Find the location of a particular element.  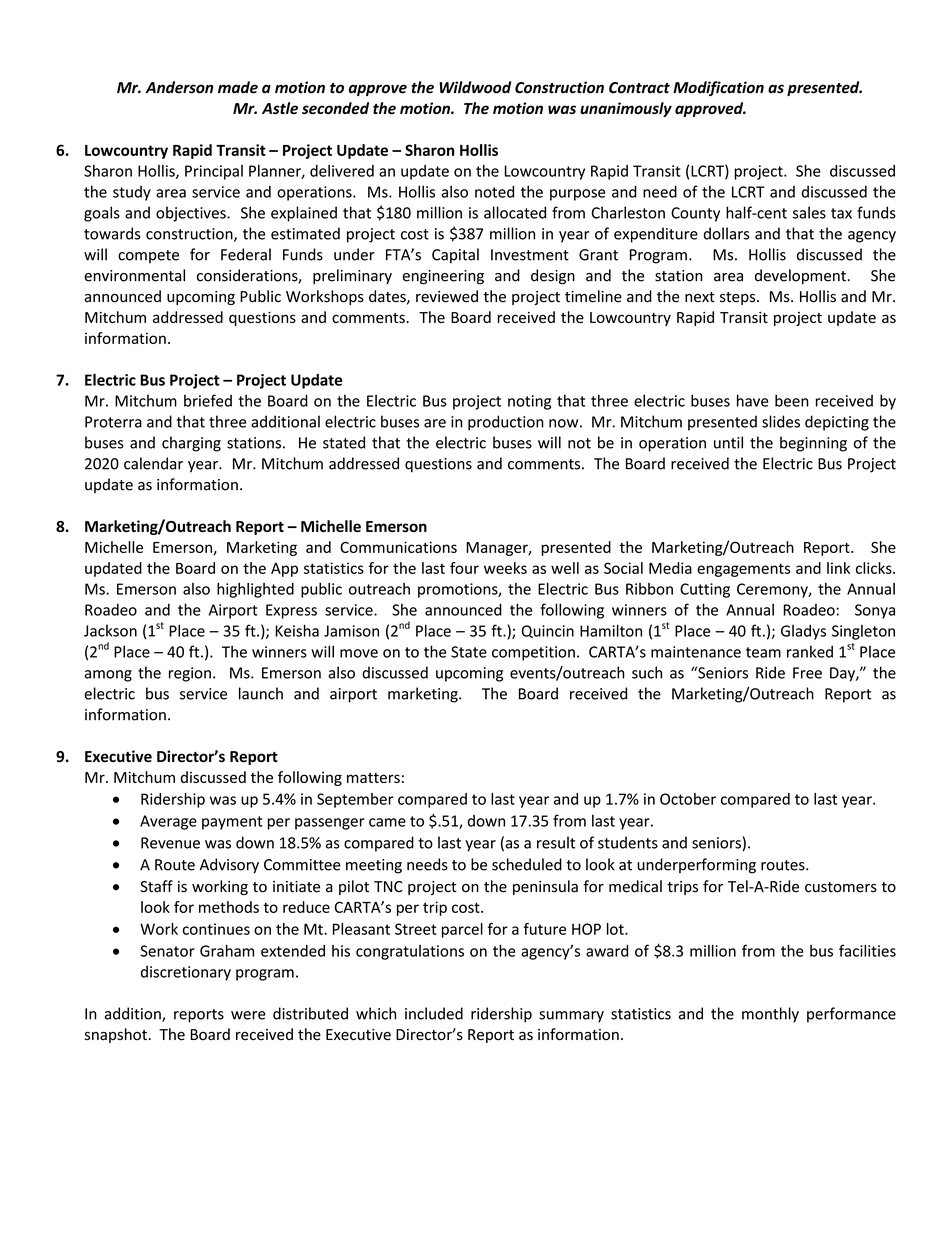

Anderson is located at coordinates (179, 87).
